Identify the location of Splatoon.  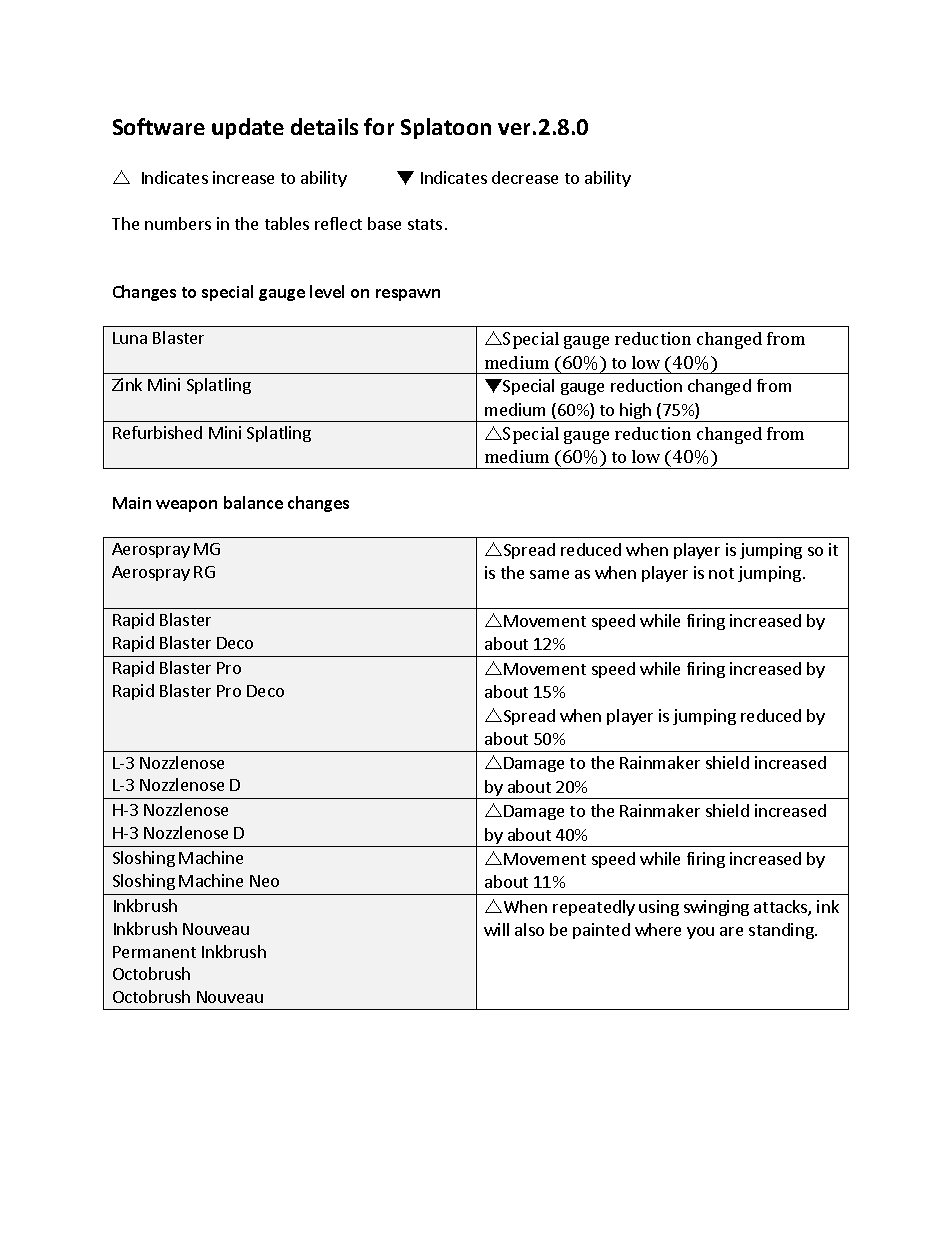
(446, 128).
